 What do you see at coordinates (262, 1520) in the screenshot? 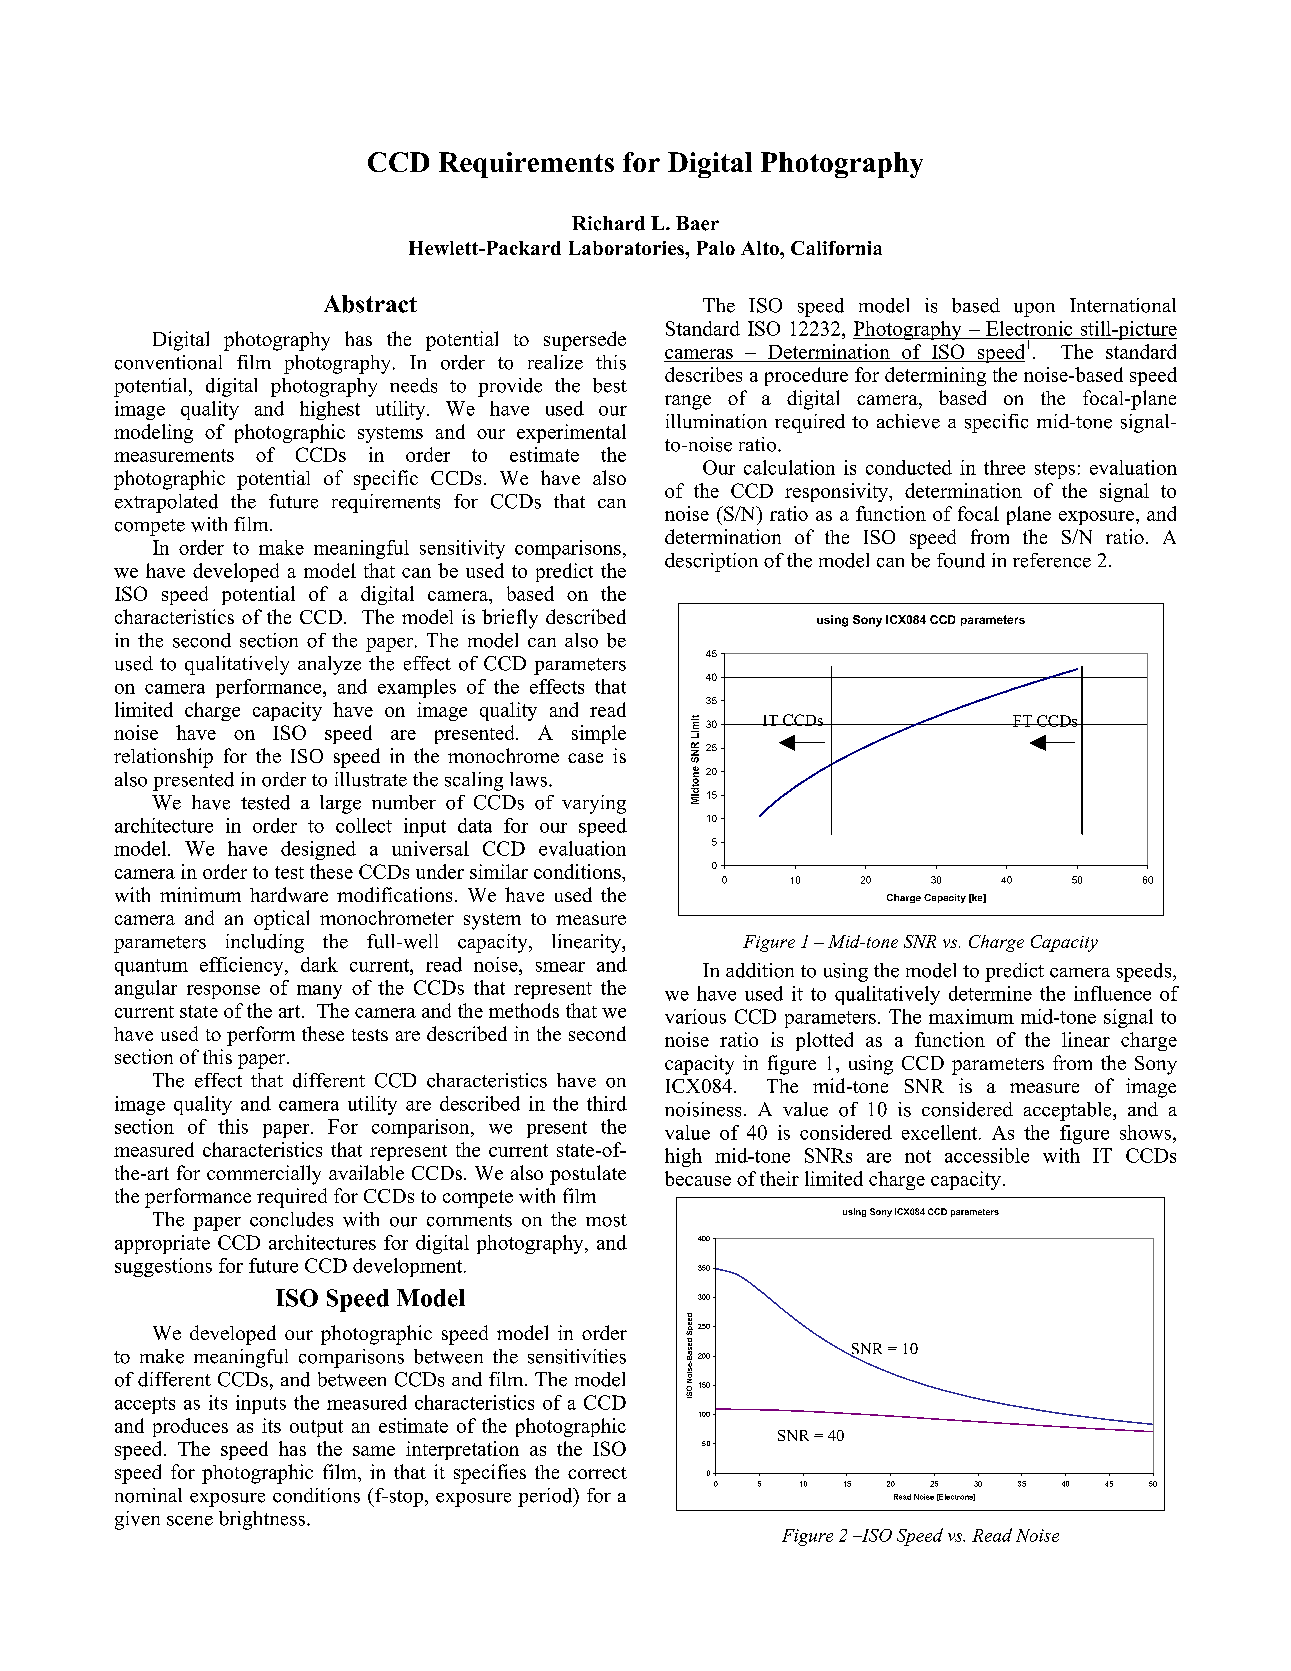
I see `brightness` at bounding box center [262, 1520].
